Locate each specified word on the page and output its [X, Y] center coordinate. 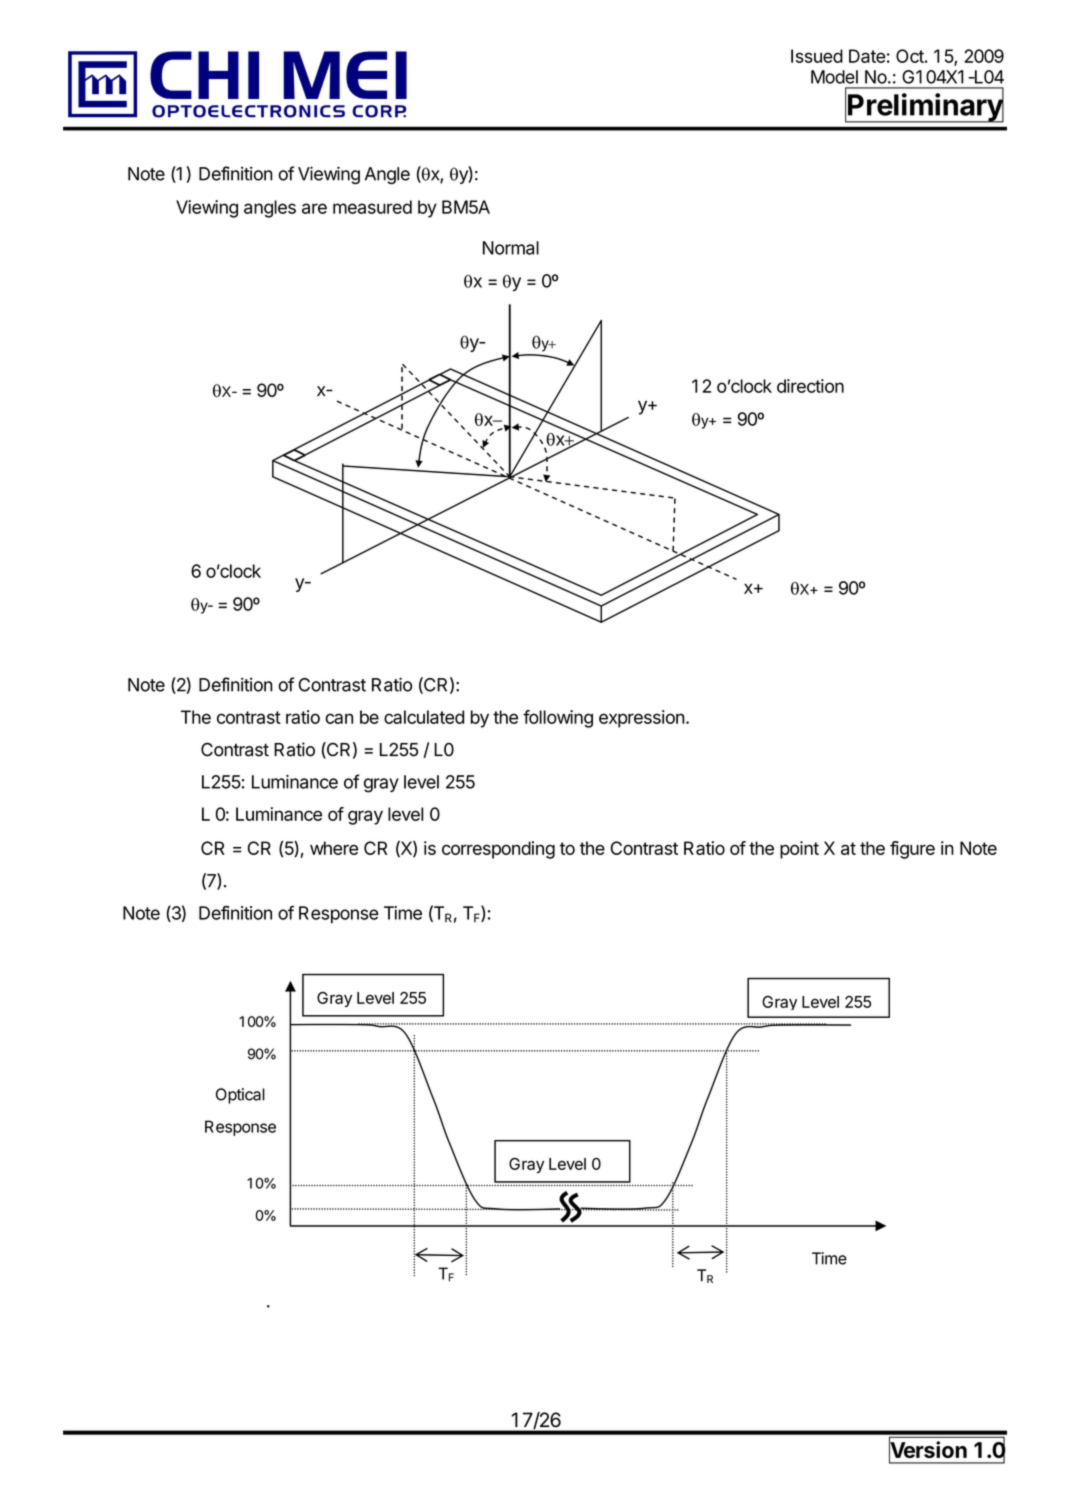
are [314, 208]
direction [810, 386]
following [558, 719]
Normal [511, 248]
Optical [240, 1096]
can [339, 718]
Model [834, 77]
